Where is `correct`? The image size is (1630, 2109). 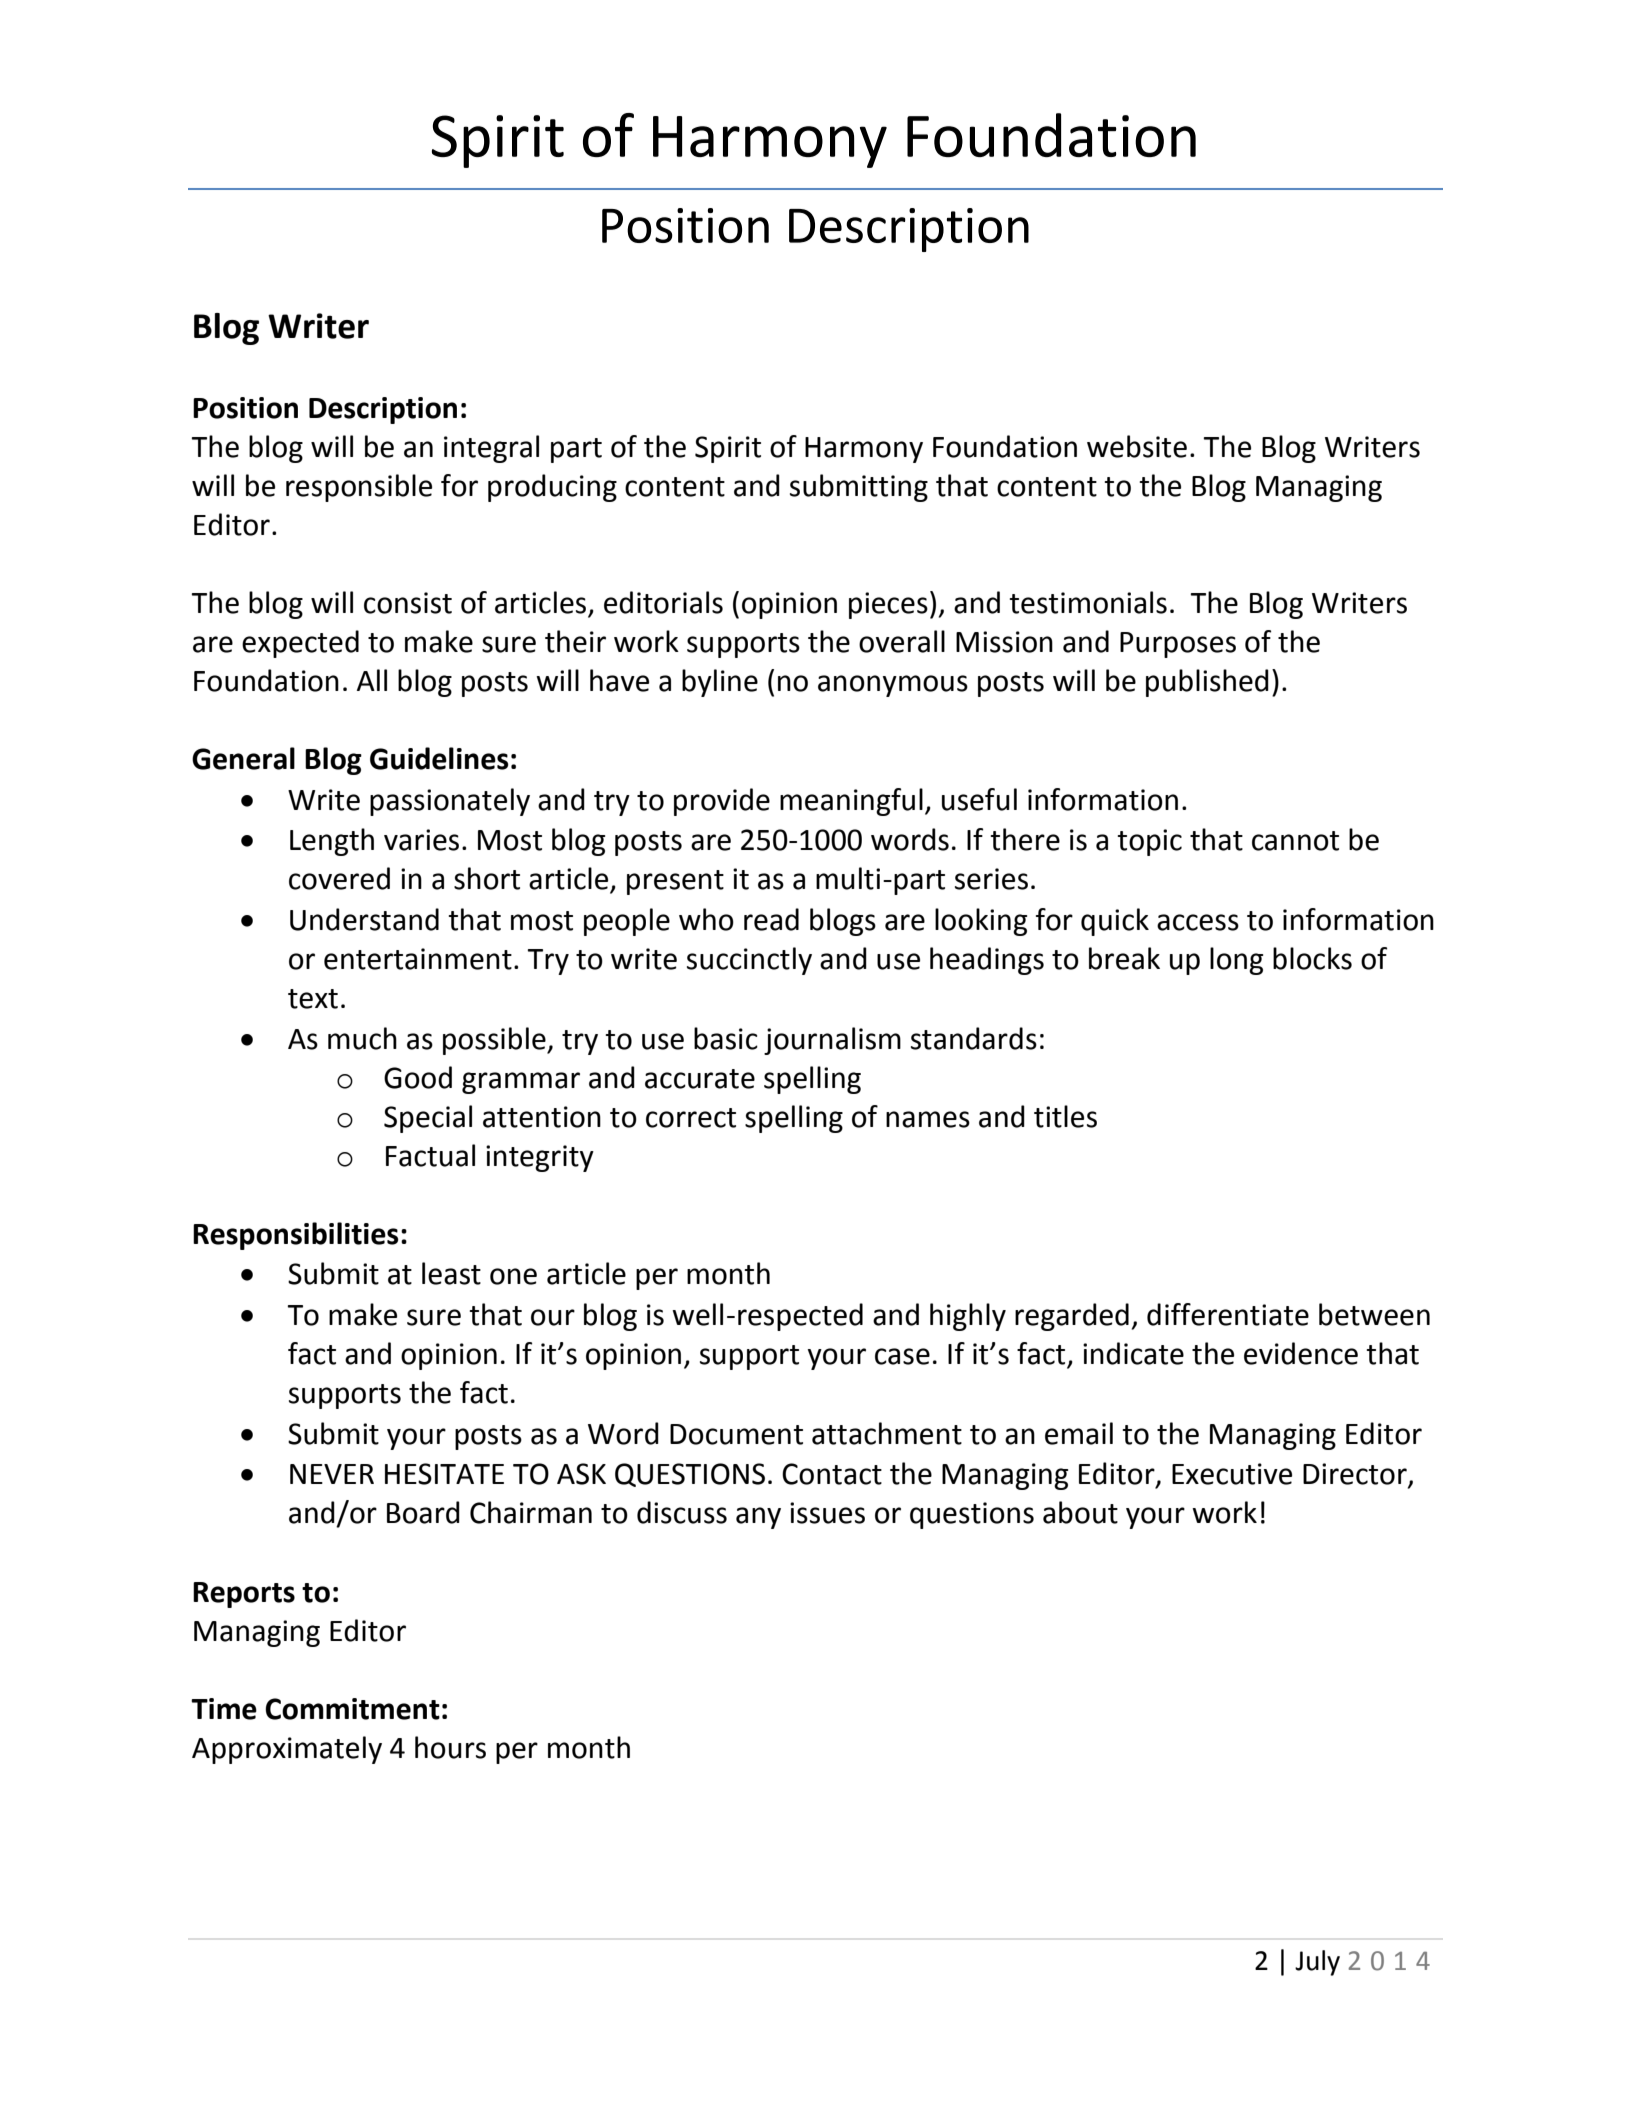 correct is located at coordinates (691, 1118).
